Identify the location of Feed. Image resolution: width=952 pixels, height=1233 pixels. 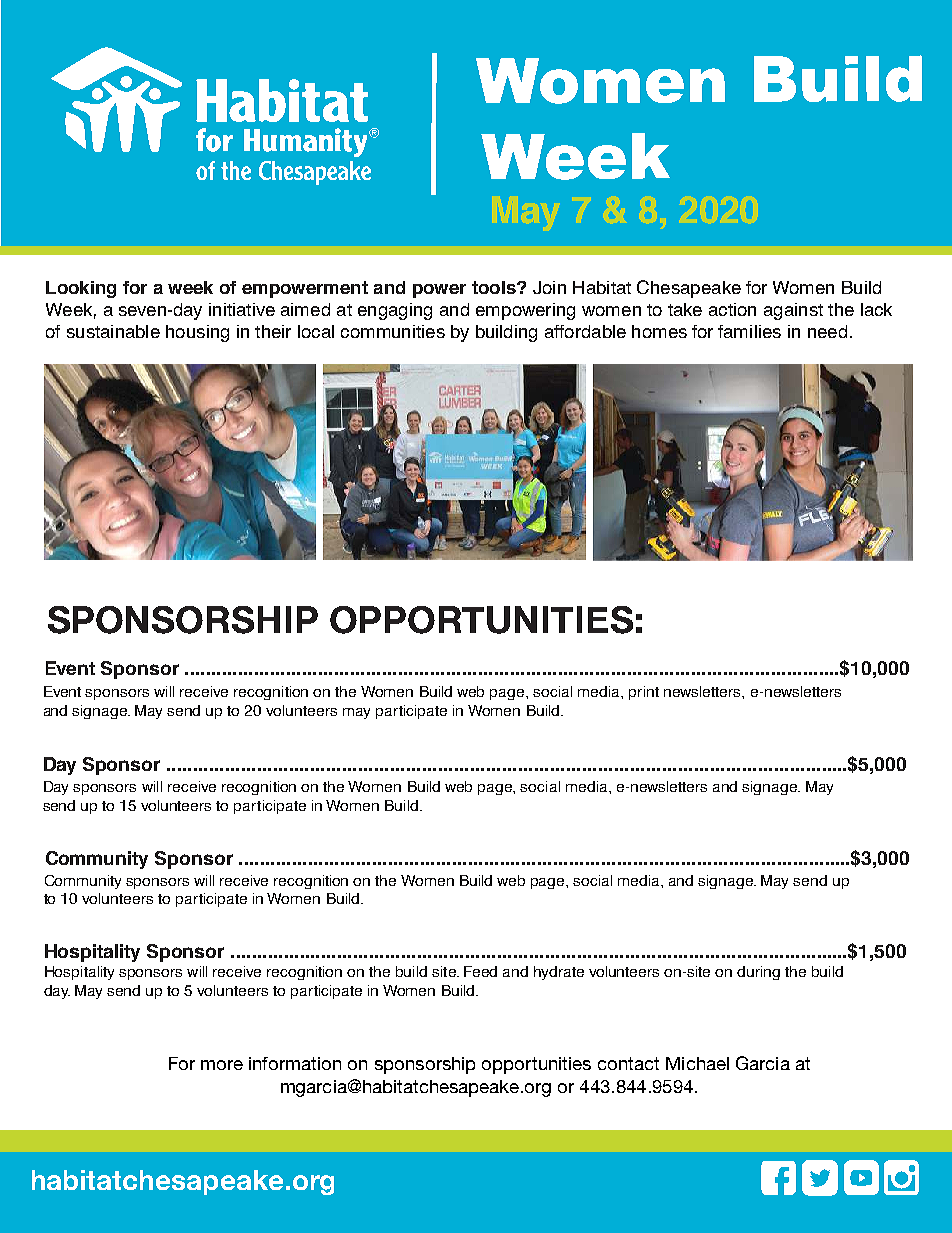
(480, 971).
